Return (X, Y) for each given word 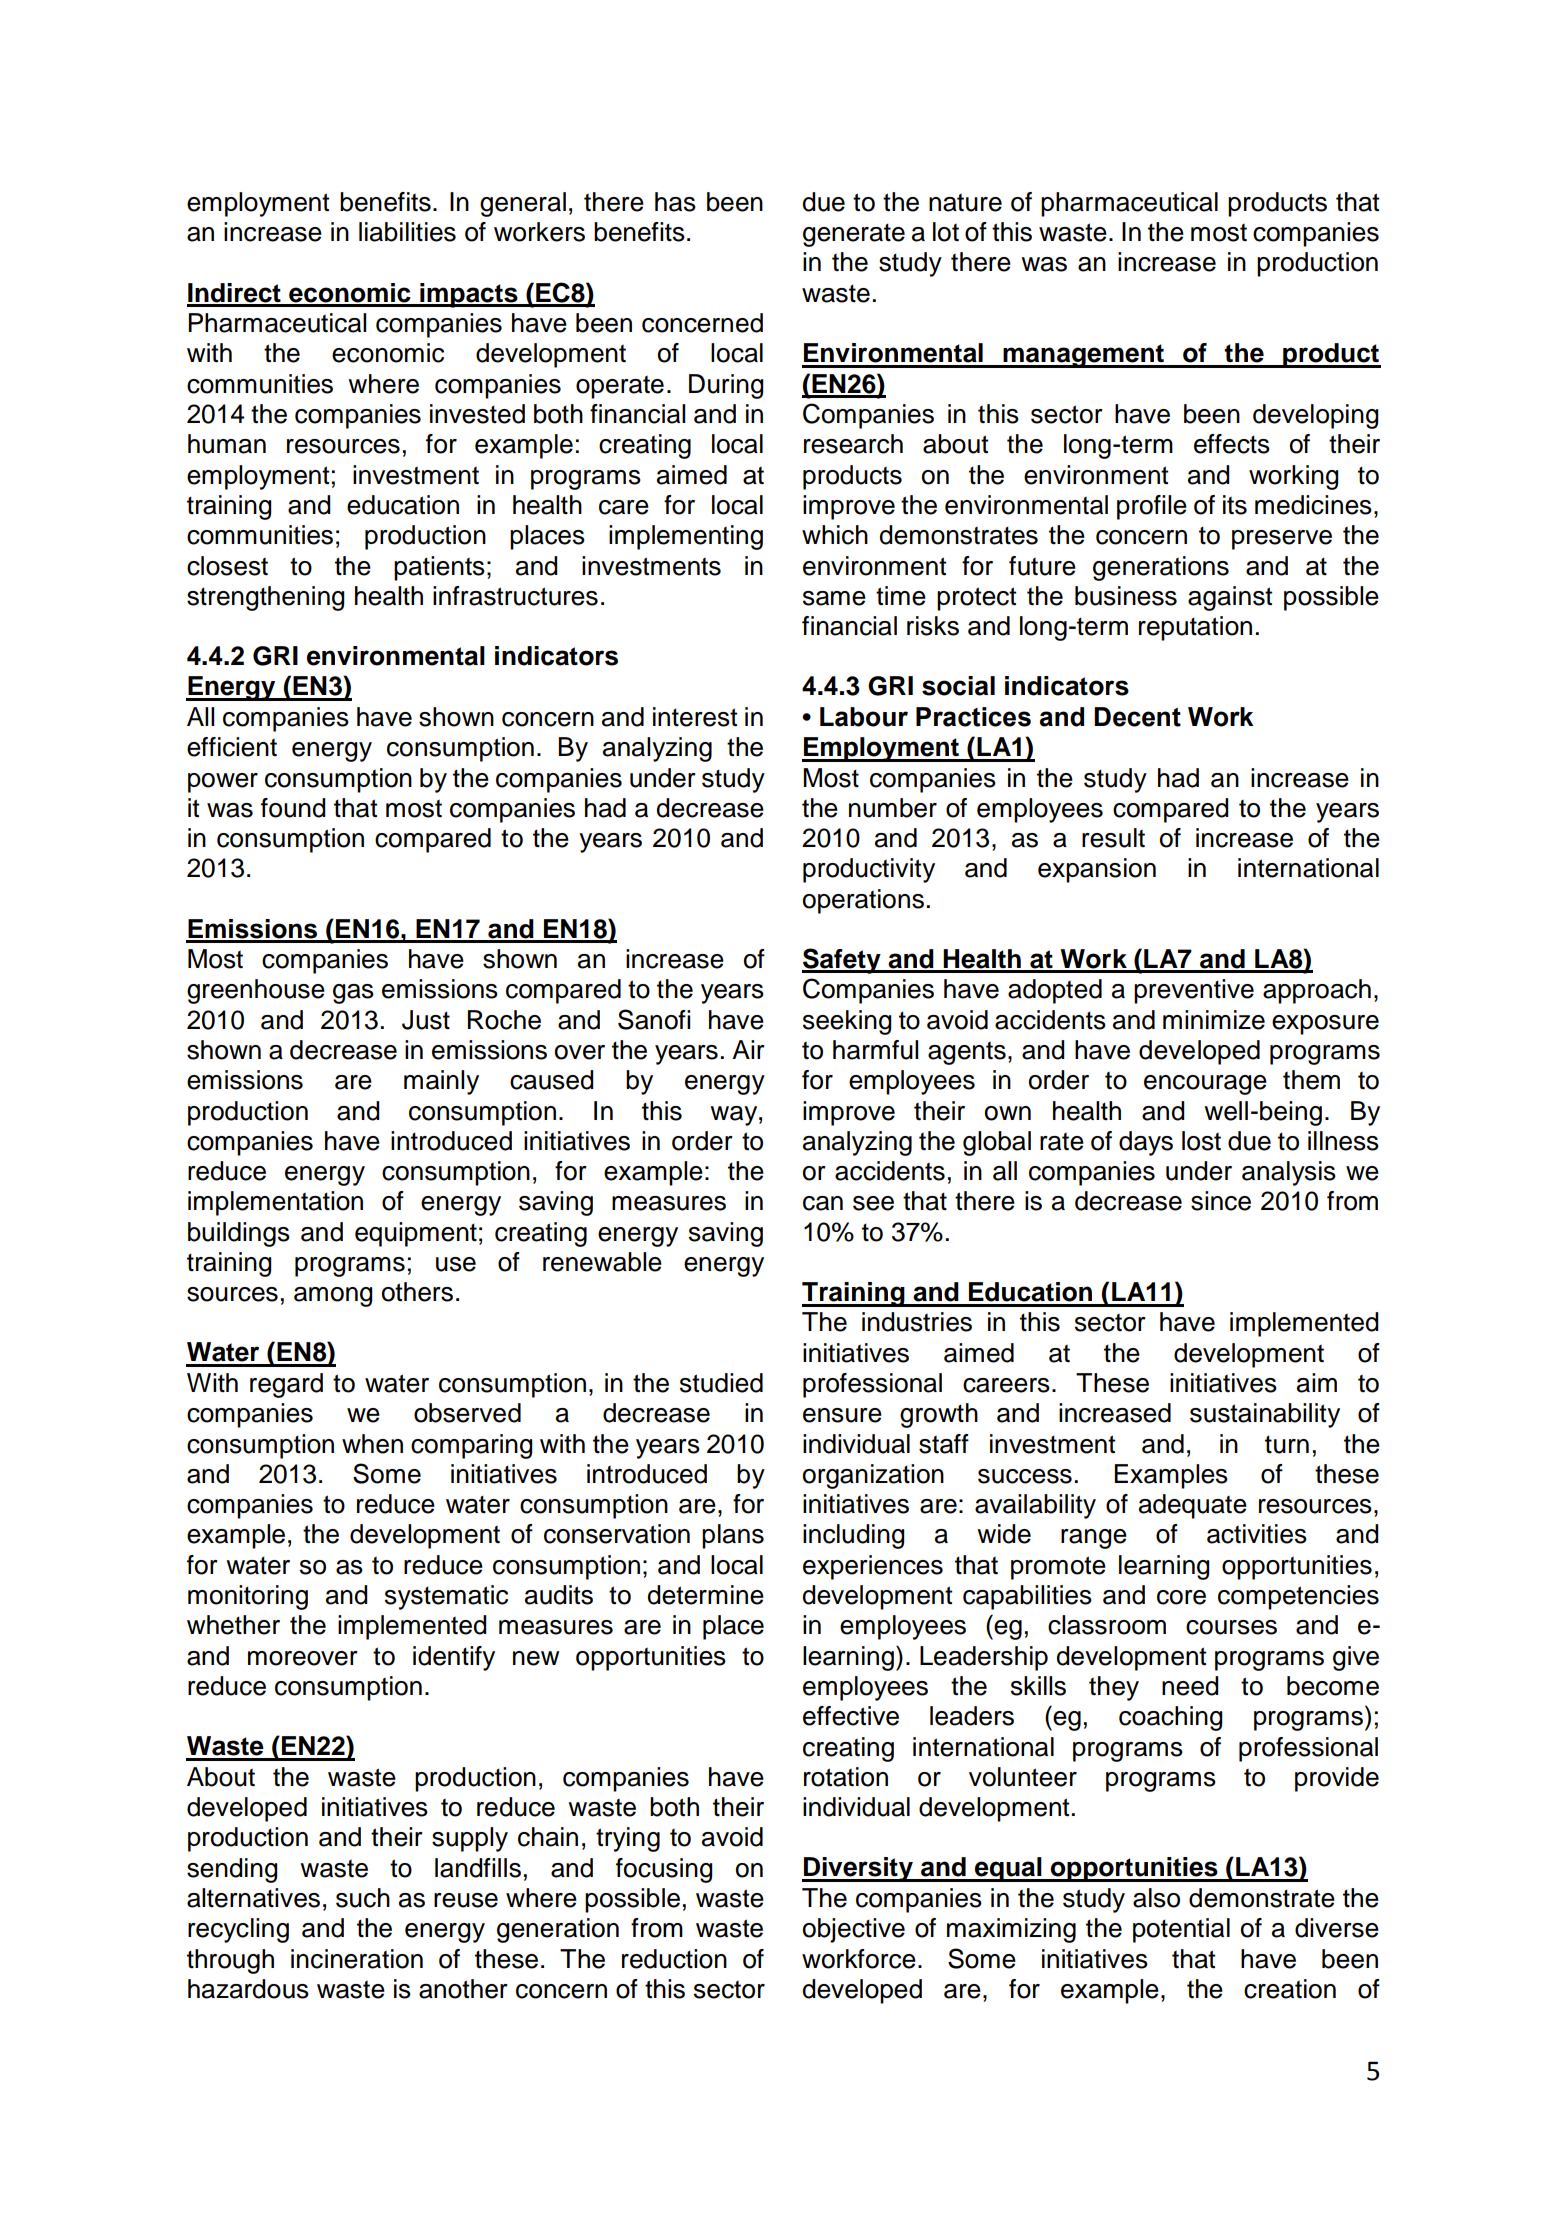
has (675, 202)
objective (854, 1930)
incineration (357, 1959)
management (1083, 356)
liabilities (407, 232)
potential (1181, 1930)
